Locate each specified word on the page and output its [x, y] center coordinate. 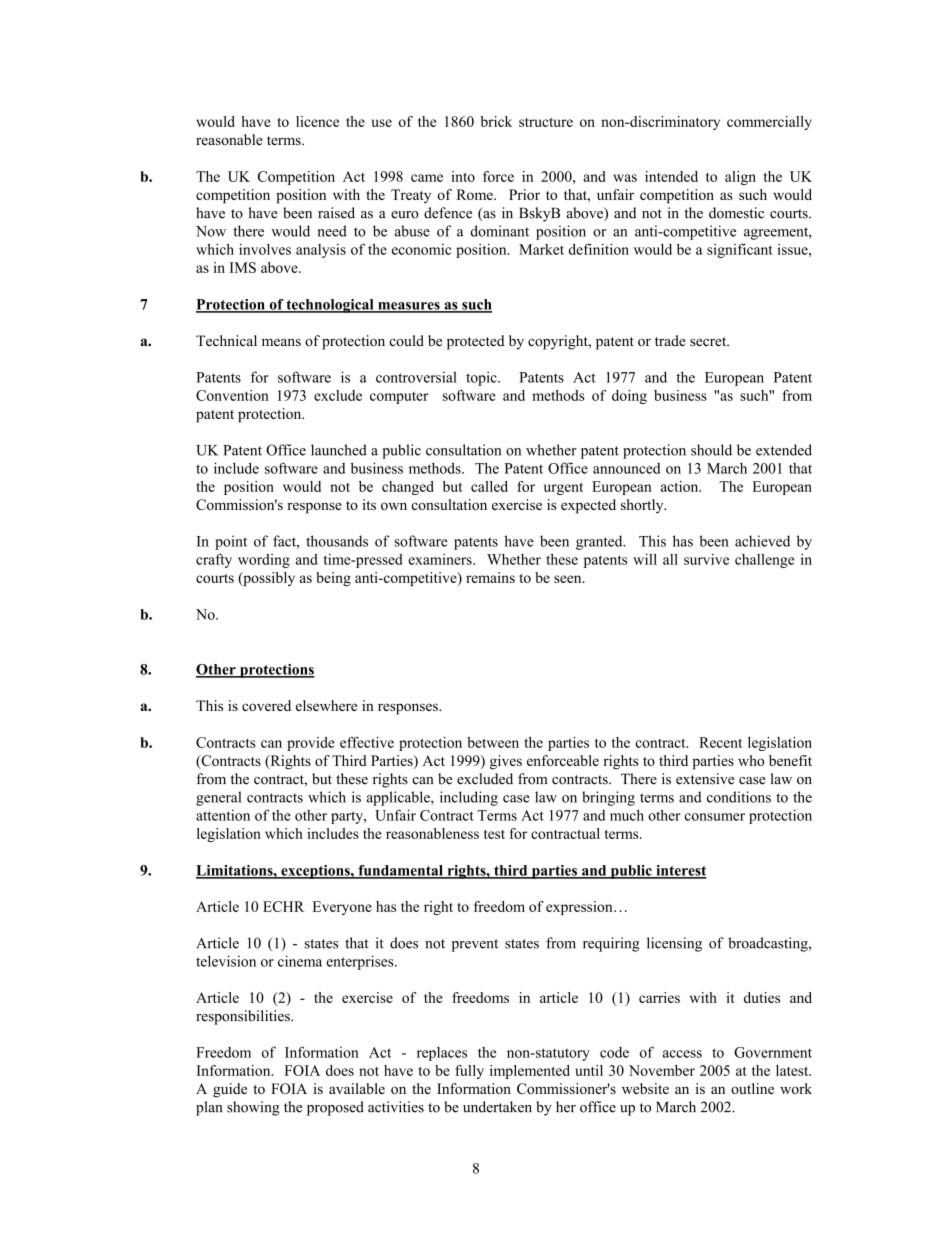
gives [506, 762]
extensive [705, 779]
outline [752, 1088]
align [740, 178]
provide [311, 744]
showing [253, 1108]
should [711, 450]
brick [496, 121]
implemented [530, 1072]
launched [339, 450]
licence [317, 121]
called [489, 486]
